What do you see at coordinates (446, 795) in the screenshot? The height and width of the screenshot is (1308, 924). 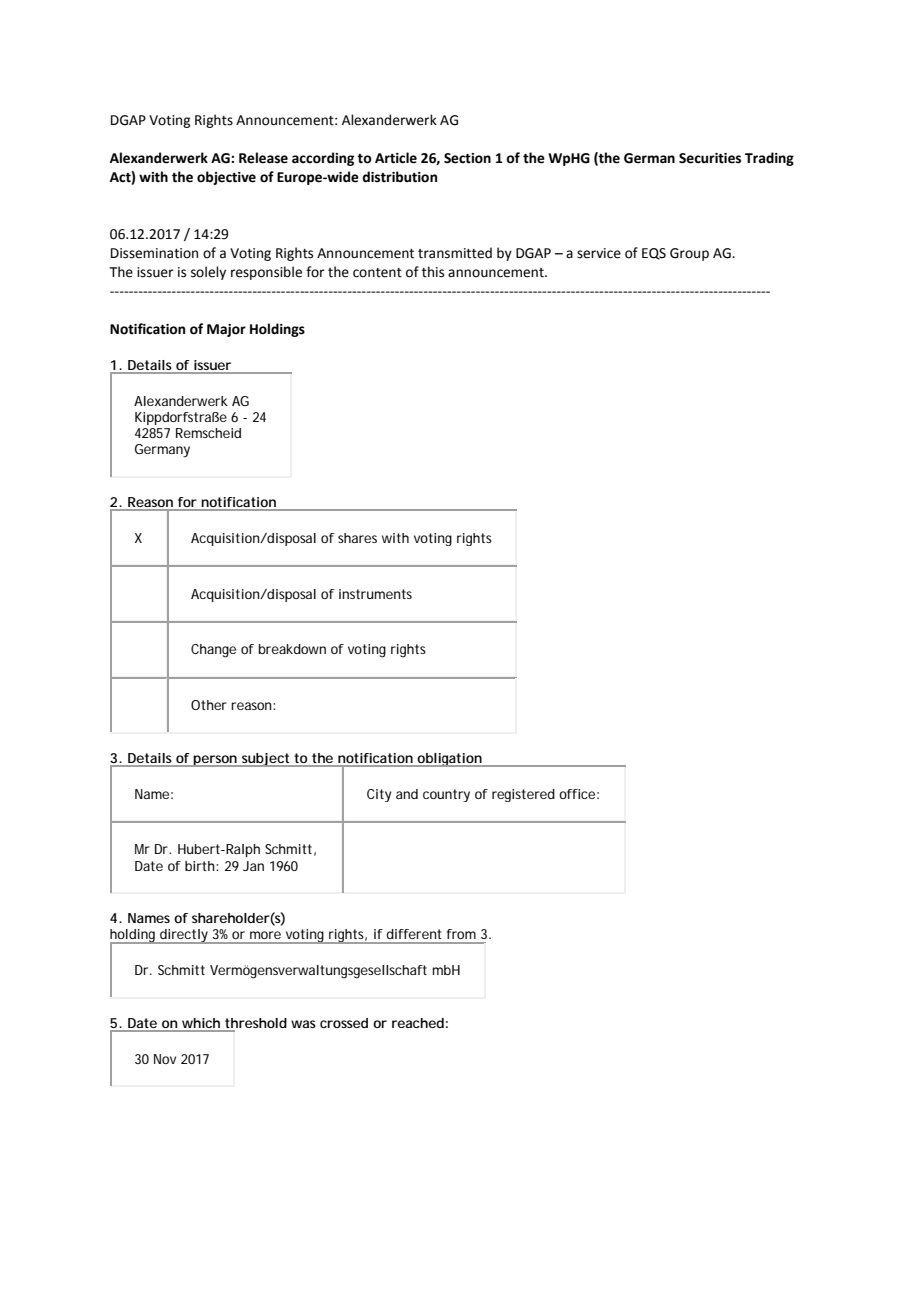 I see `country` at bounding box center [446, 795].
